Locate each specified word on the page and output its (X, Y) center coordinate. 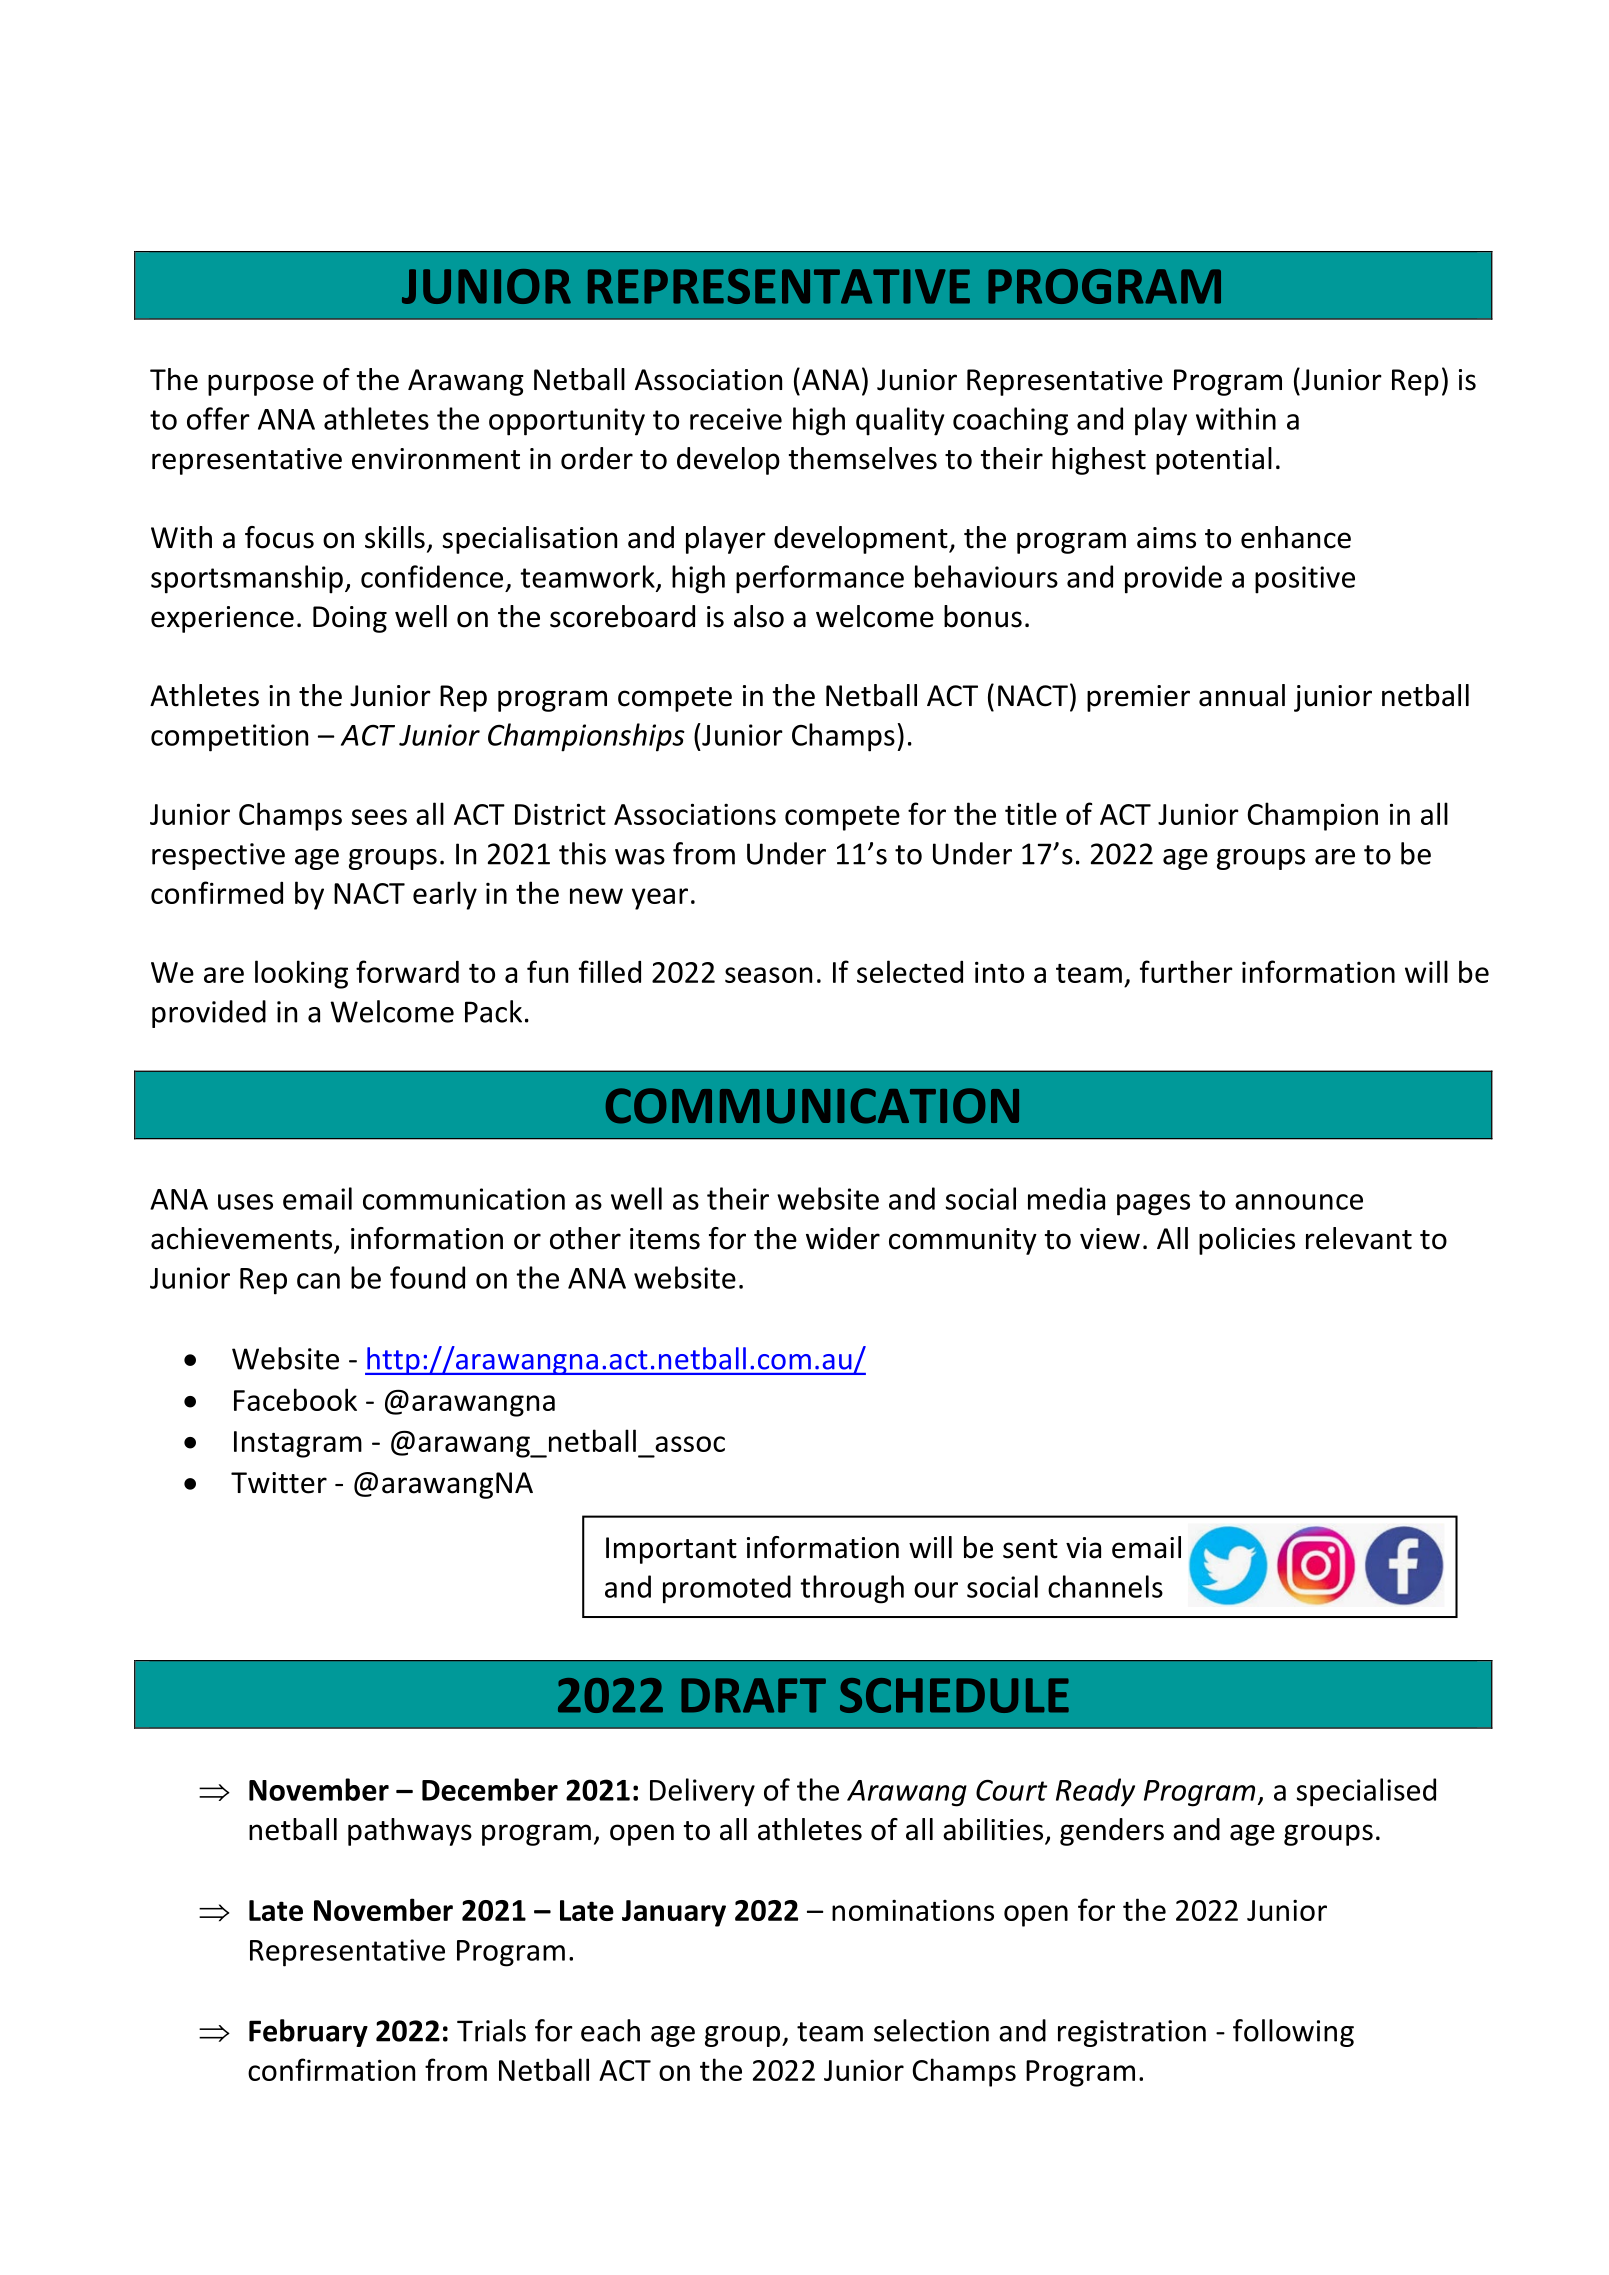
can (318, 1281)
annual (1242, 695)
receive (736, 419)
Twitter (279, 1483)
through (852, 1589)
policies (1247, 1241)
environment (436, 459)
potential (1214, 461)
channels (1105, 1586)
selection (931, 2030)
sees (379, 817)
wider (843, 1238)
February (308, 2033)
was (640, 857)
